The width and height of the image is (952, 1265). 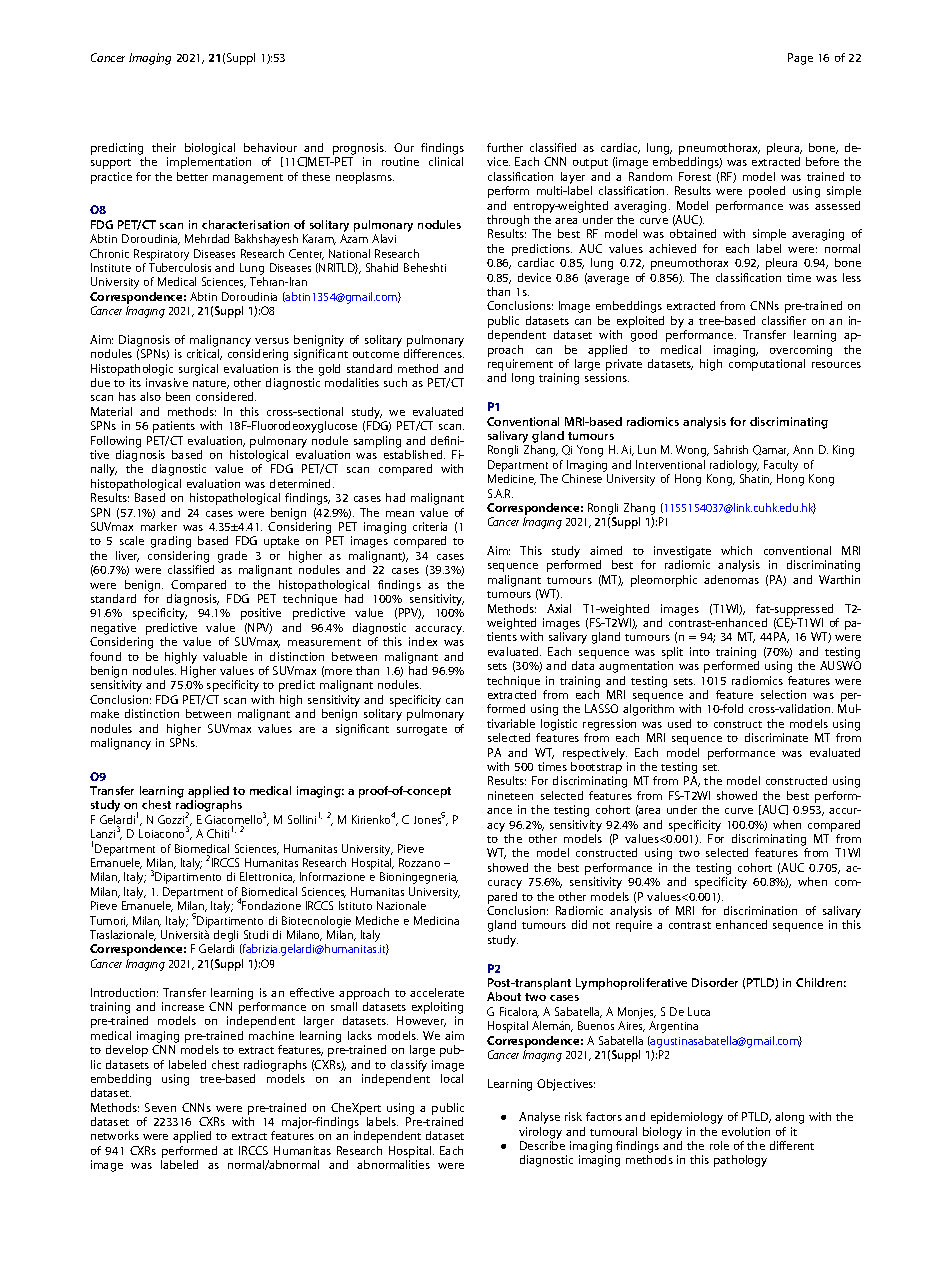 What do you see at coordinates (164, 147) in the image?
I see `their` at bounding box center [164, 147].
